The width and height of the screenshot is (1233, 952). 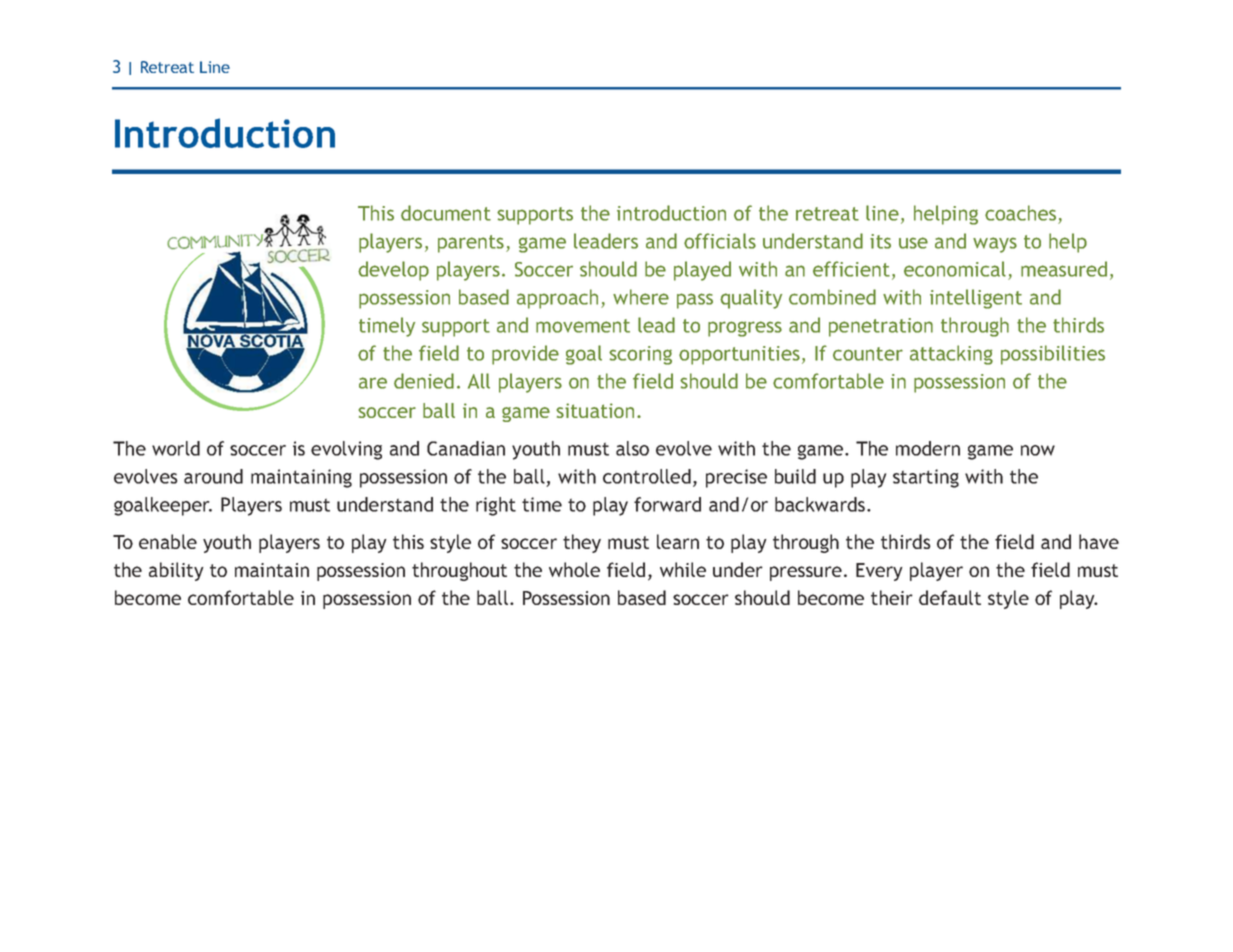 I want to click on intelligent, so click(x=976, y=299).
